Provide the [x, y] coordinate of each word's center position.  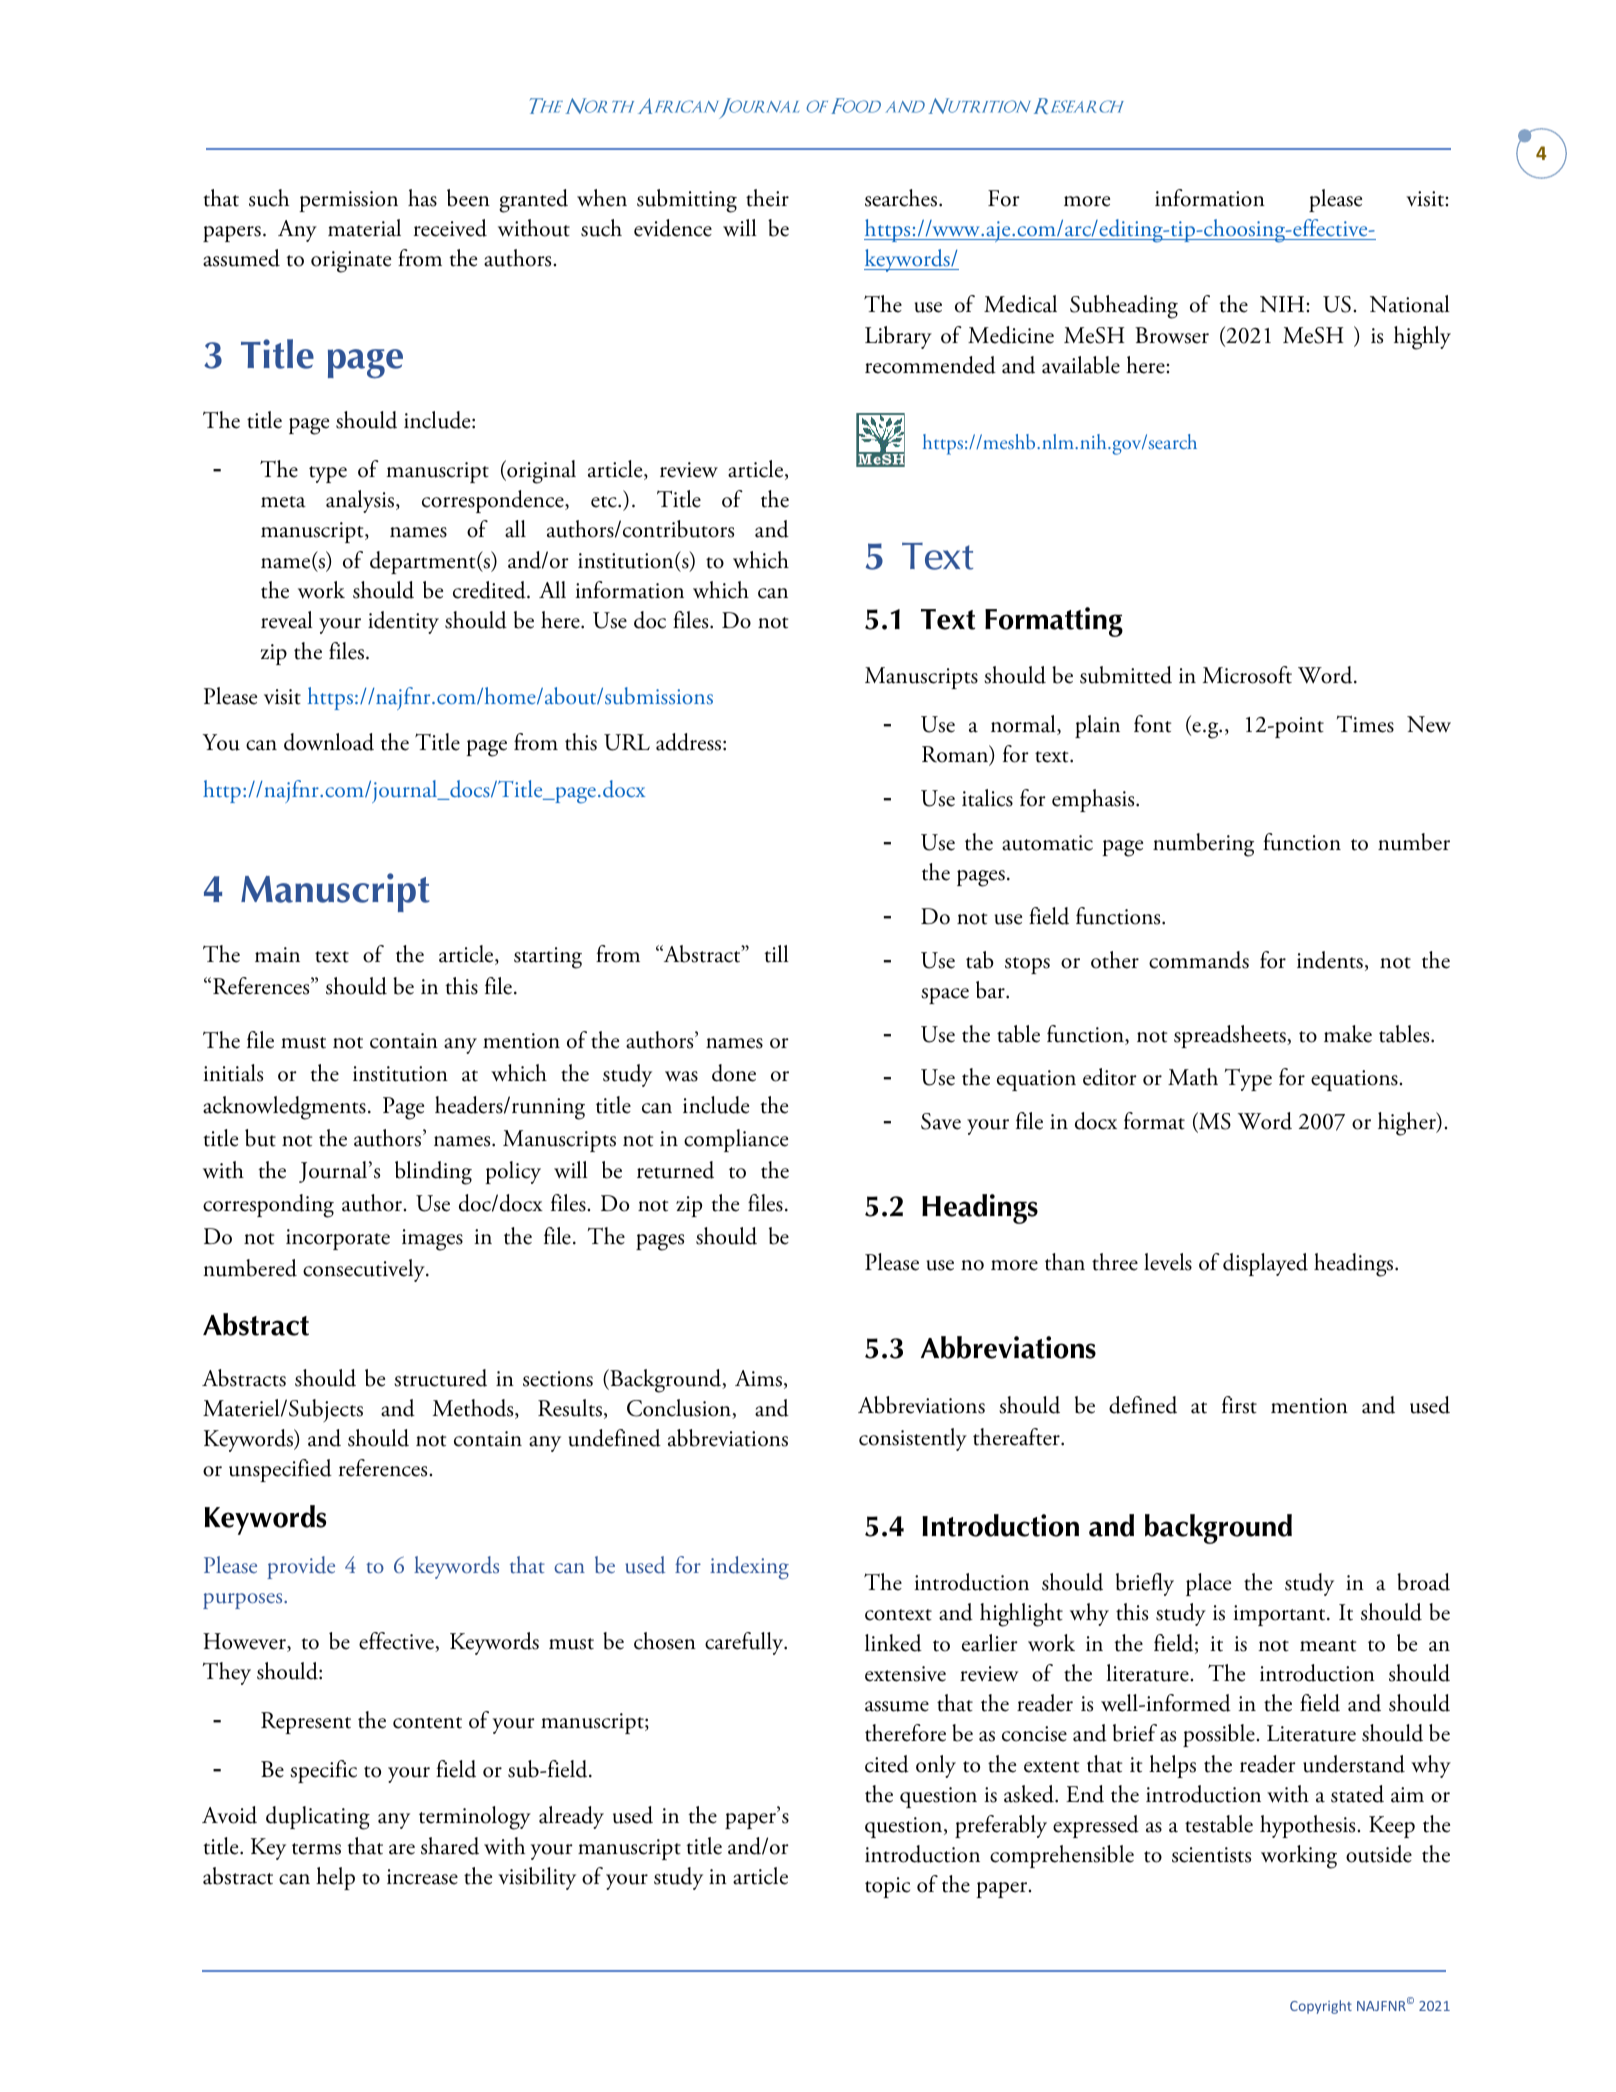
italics [987, 798]
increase [422, 1877]
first [1239, 1405]
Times [1365, 724]
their [767, 198]
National [1410, 304]
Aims [760, 1379]
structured [440, 1378]
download [329, 742]
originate [351, 262]
